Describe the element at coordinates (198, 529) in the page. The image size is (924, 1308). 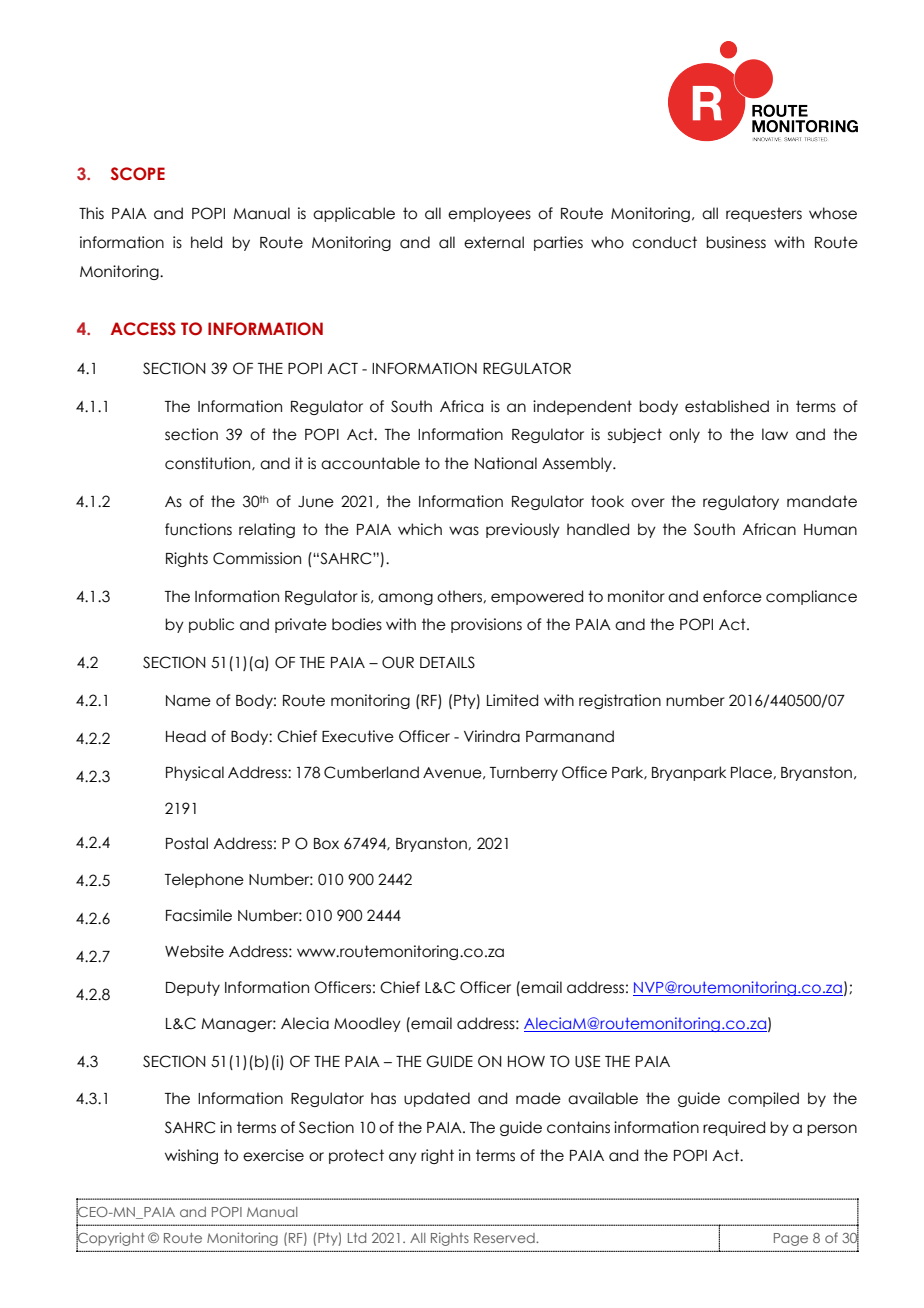
I see `functions` at that location.
